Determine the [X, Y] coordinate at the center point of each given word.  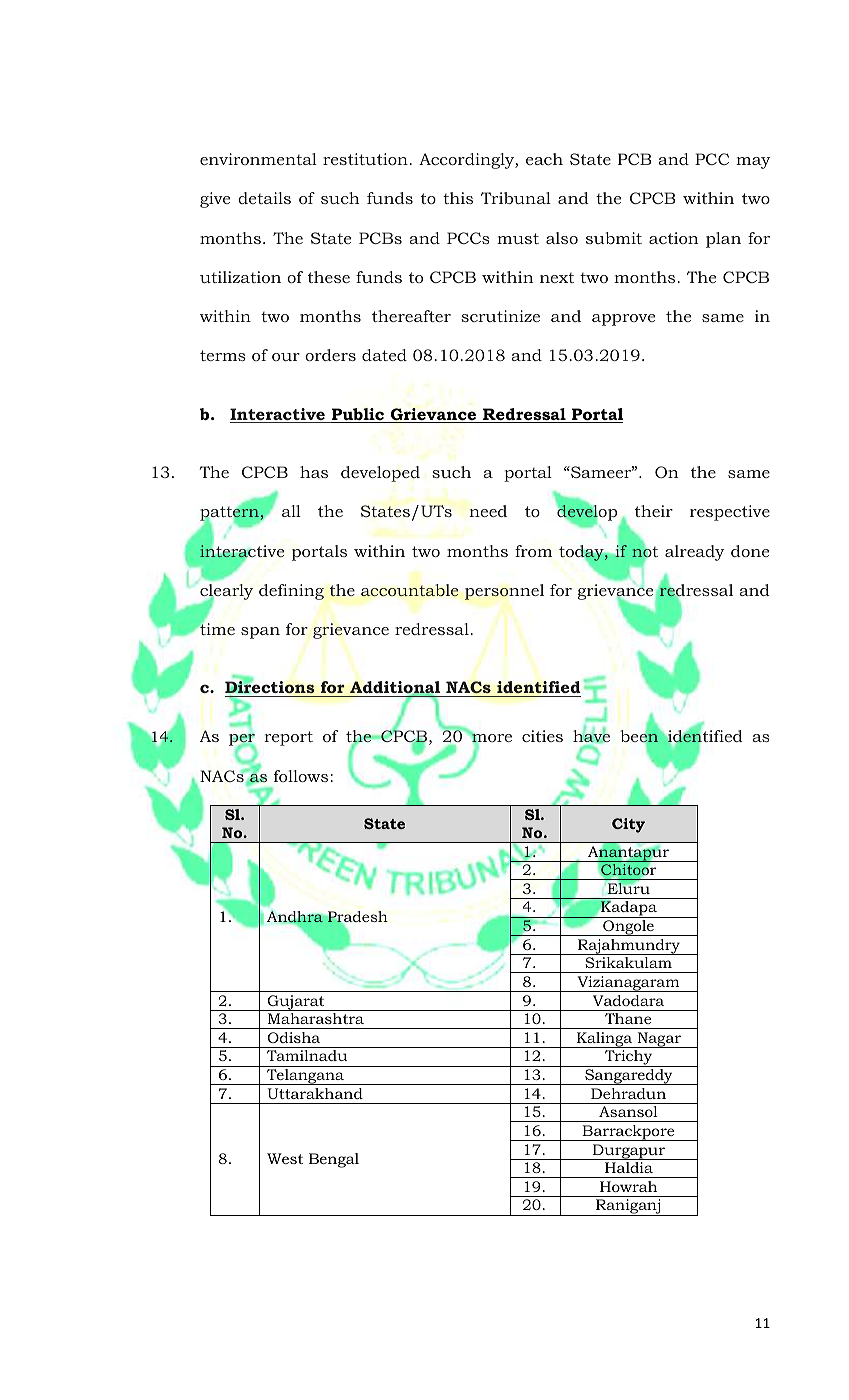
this [458, 198]
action [674, 238]
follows [302, 776]
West [285, 1158]
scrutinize [500, 316]
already [695, 553]
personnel [504, 592]
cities [542, 736]
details [264, 198]
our [286, 357]
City [628, 825]
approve [623, 320]
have [591, 737]
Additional [395, 689]
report [288, 738]
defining [291, 592]
